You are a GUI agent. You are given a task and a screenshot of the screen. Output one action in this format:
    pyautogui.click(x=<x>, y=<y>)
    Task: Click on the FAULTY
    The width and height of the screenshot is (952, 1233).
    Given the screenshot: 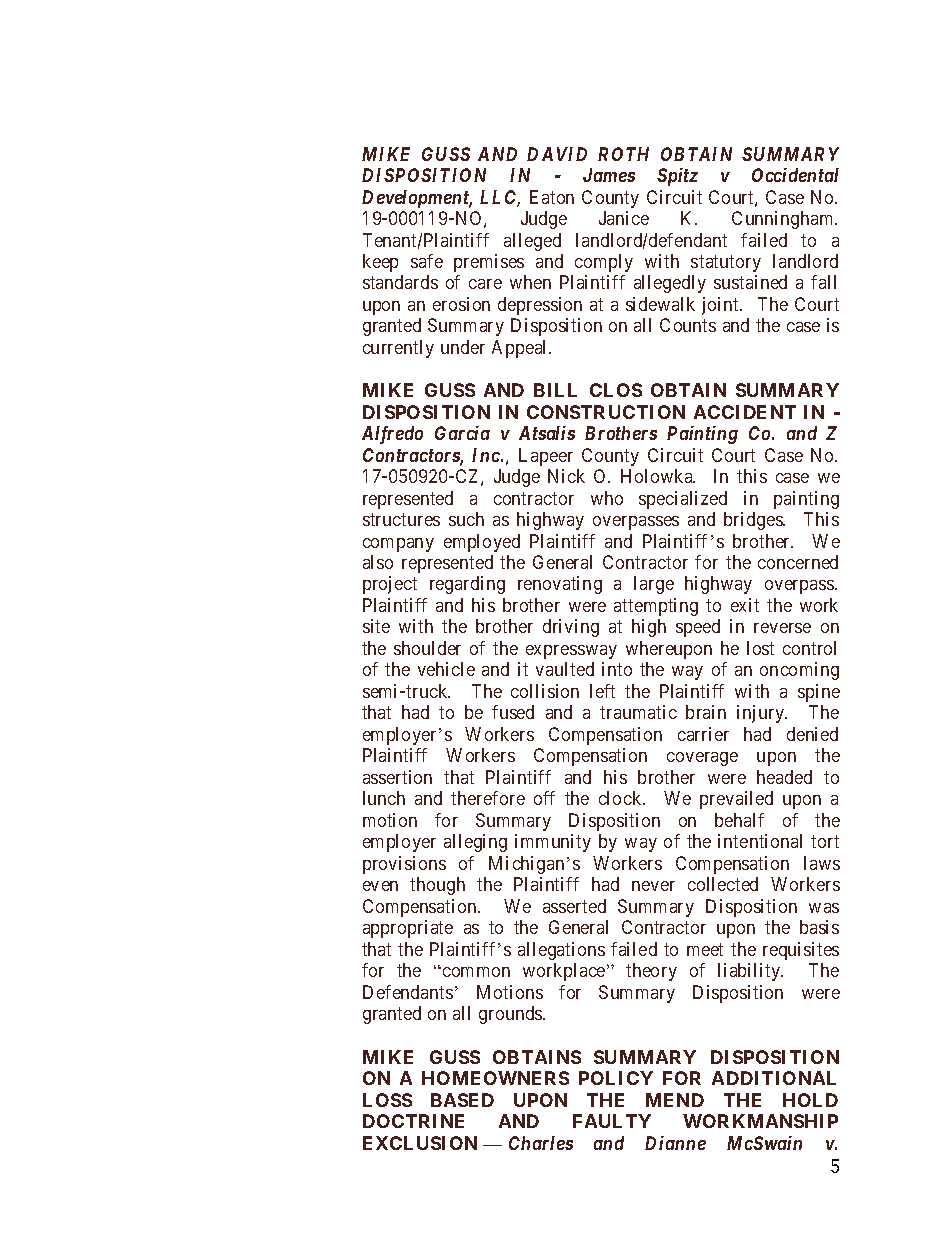 What is the action you would take?
    pyautogui.click(x=612, y=1121)
